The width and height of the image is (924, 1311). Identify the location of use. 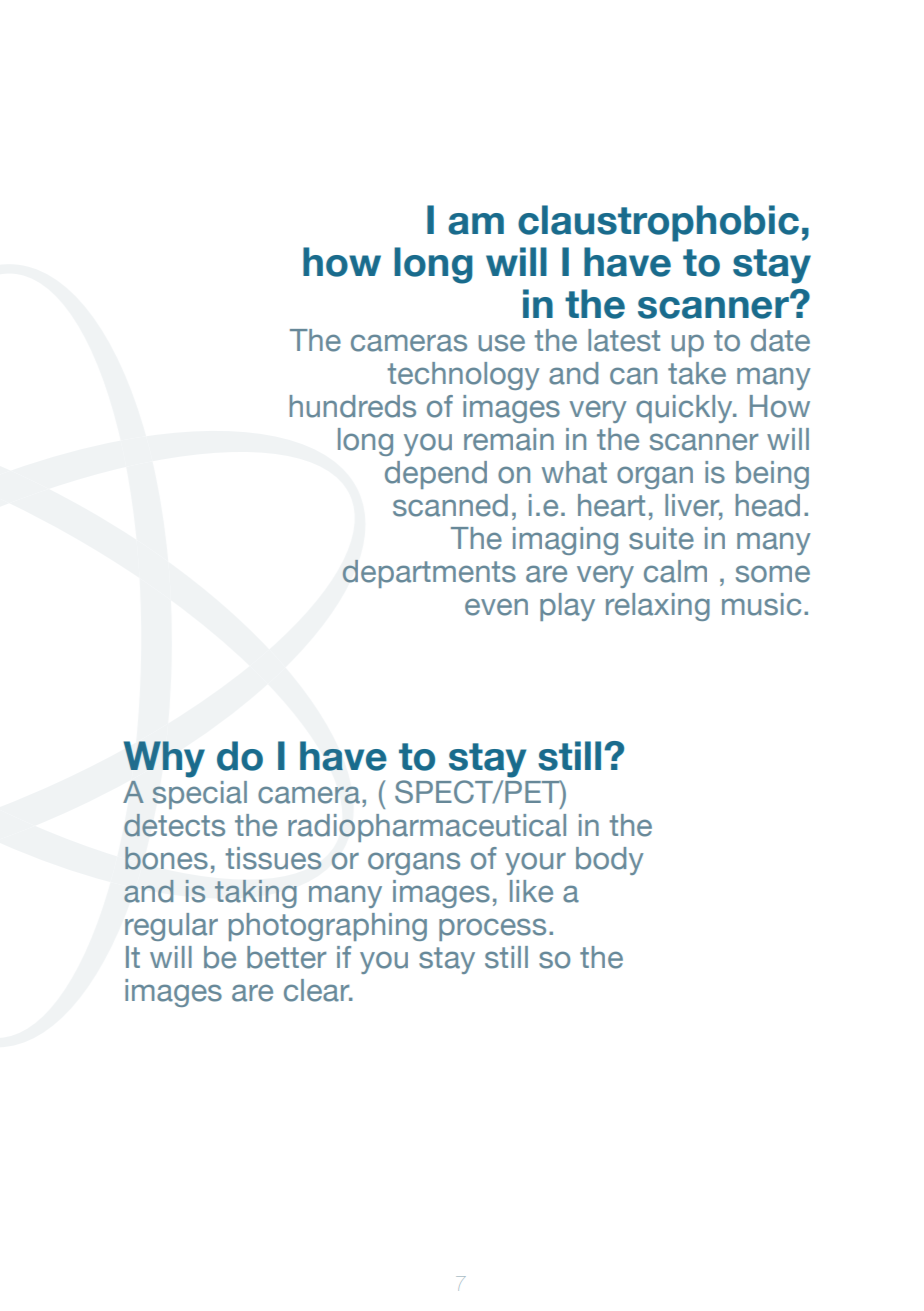
(502, 343).
